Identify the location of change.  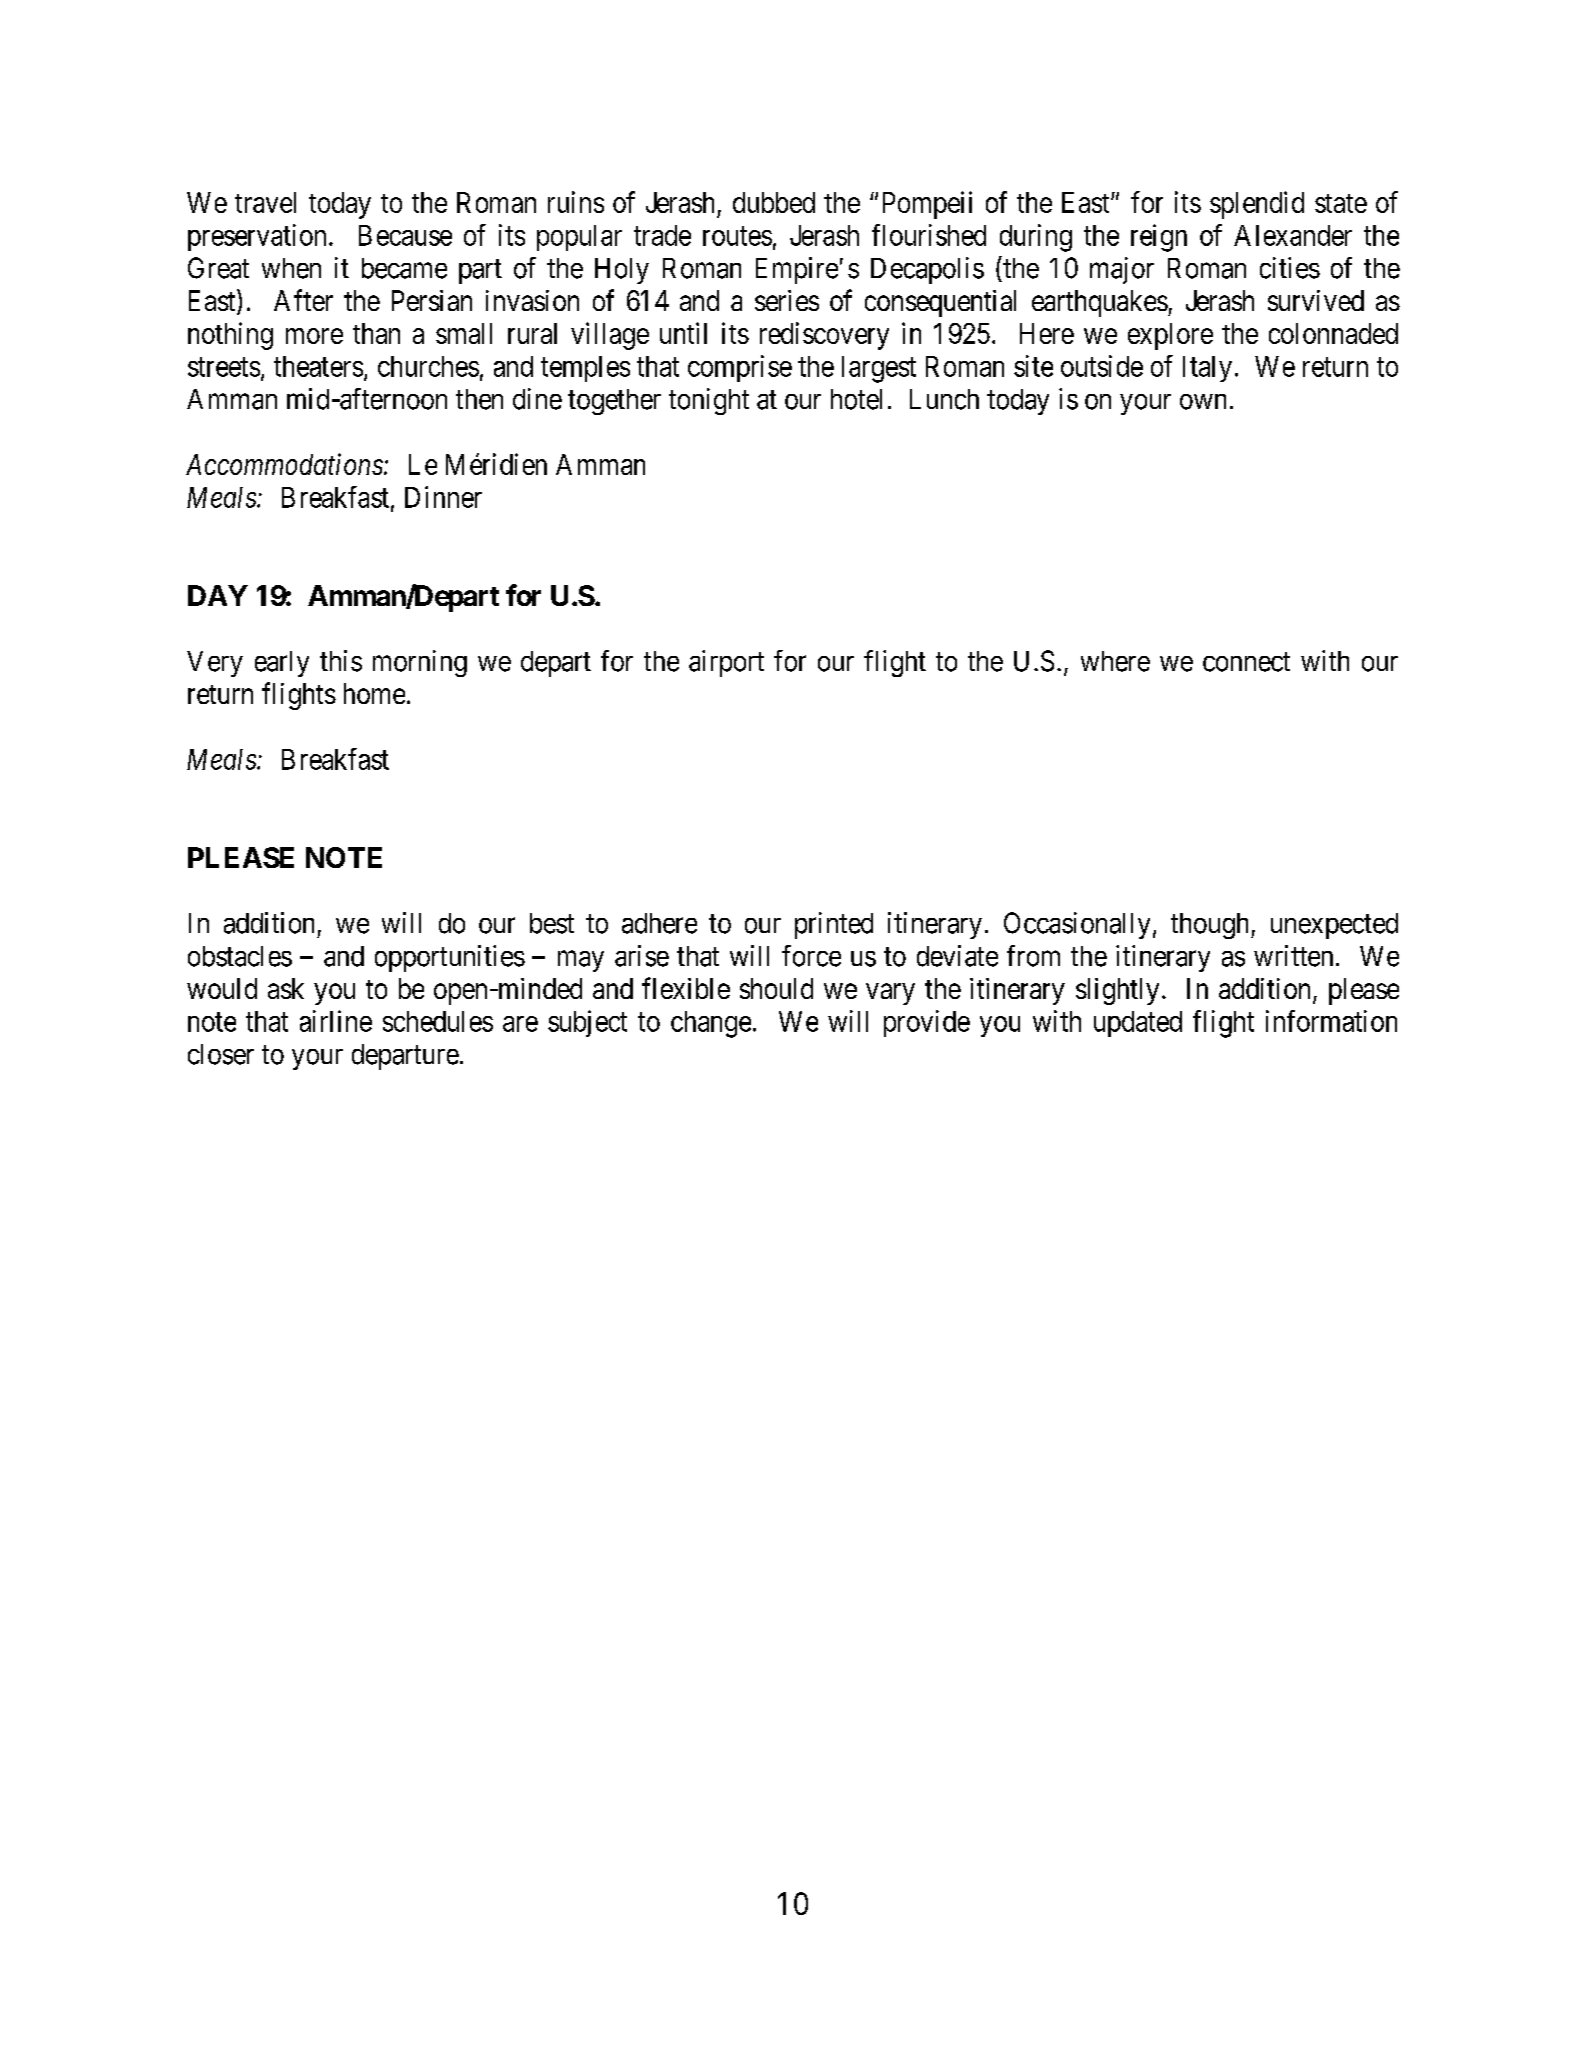
(711, 1024).
